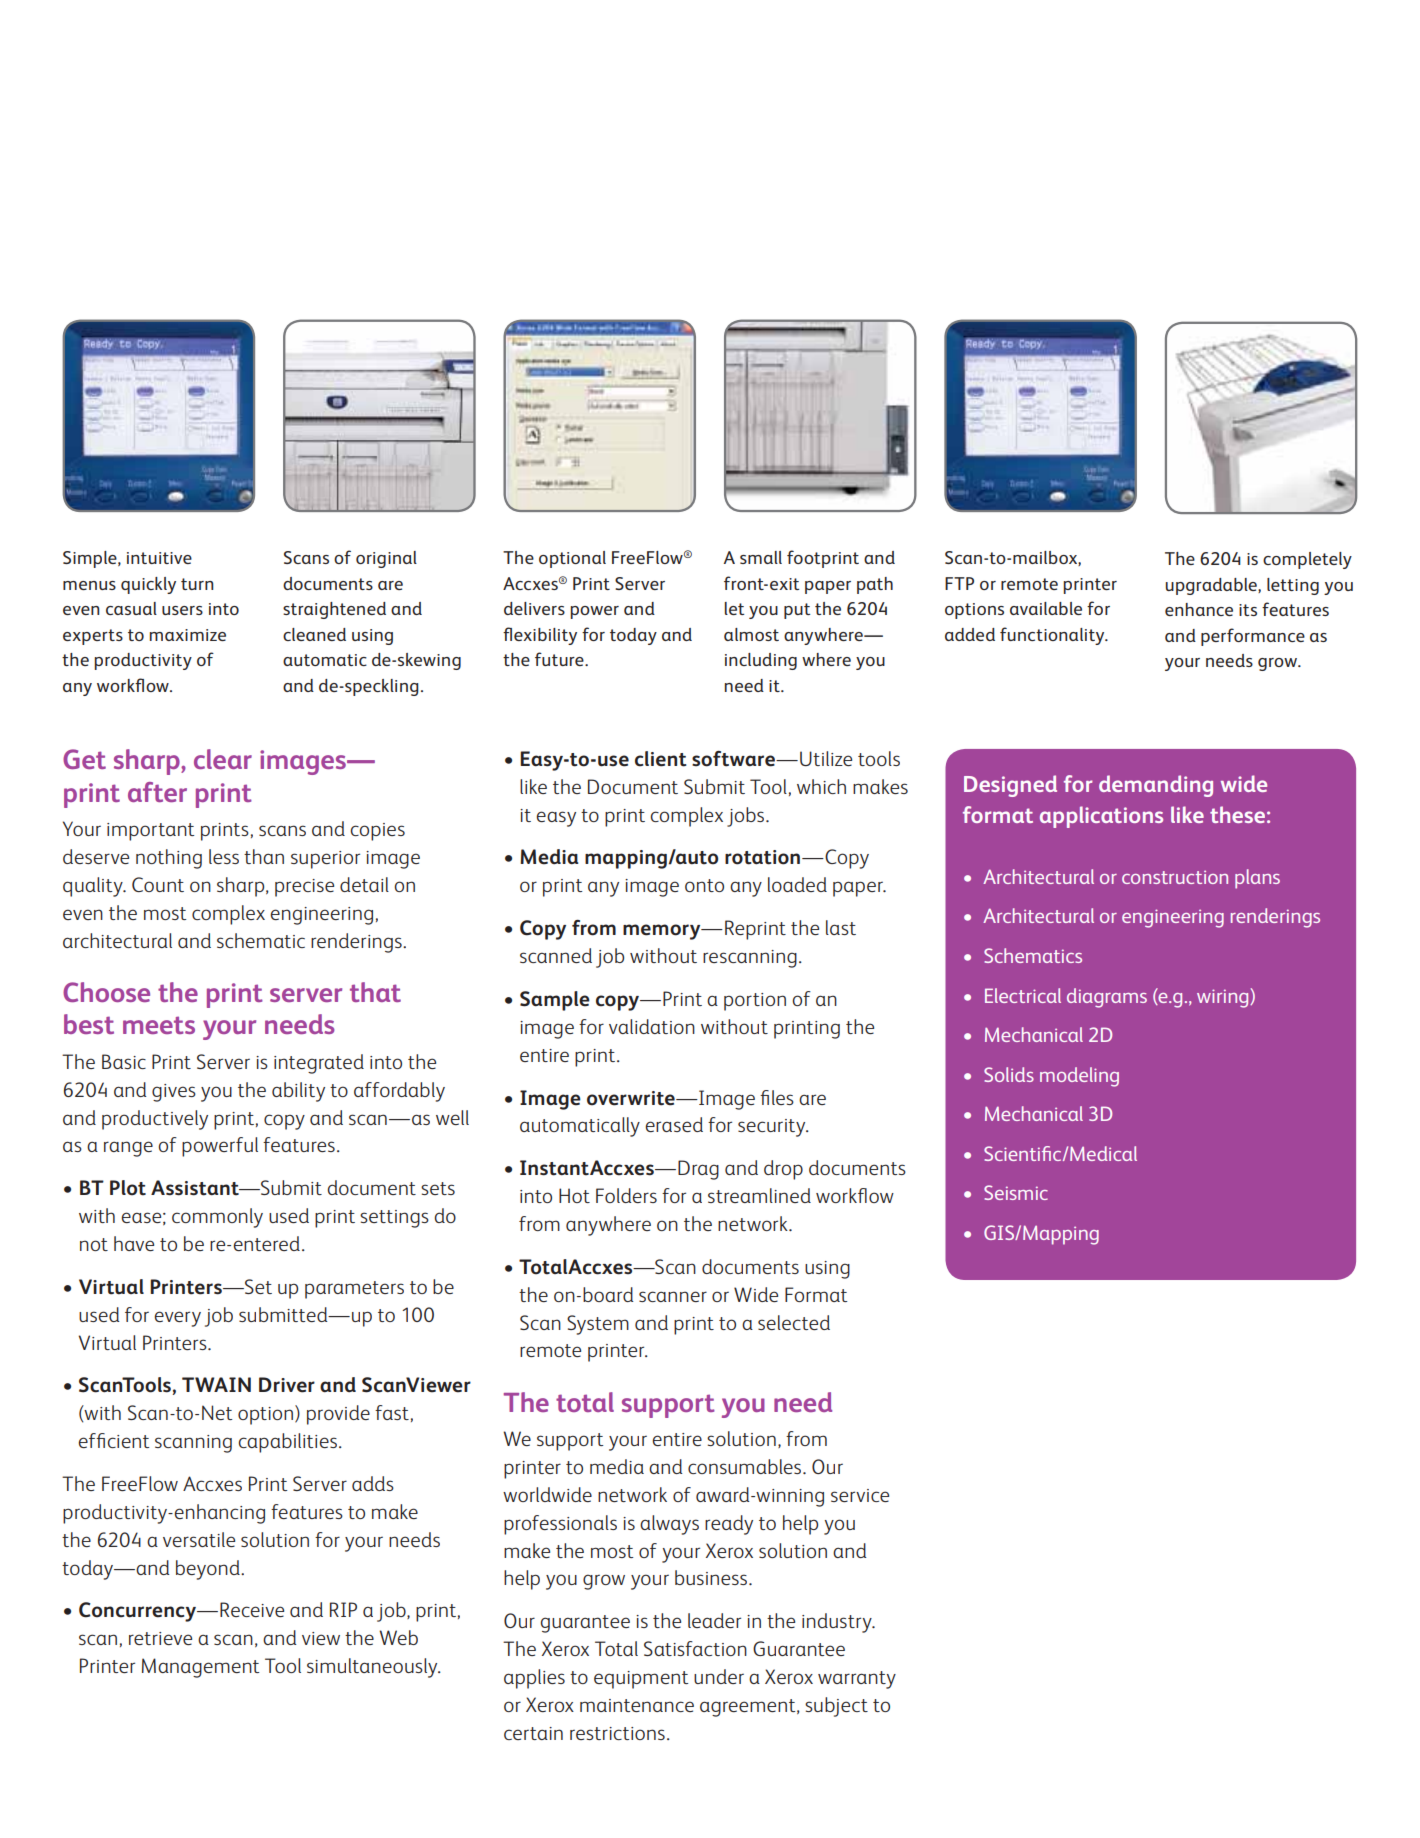 This document has height=1838, width=1420. I want to click on modeling, so click(1079, 1077).
